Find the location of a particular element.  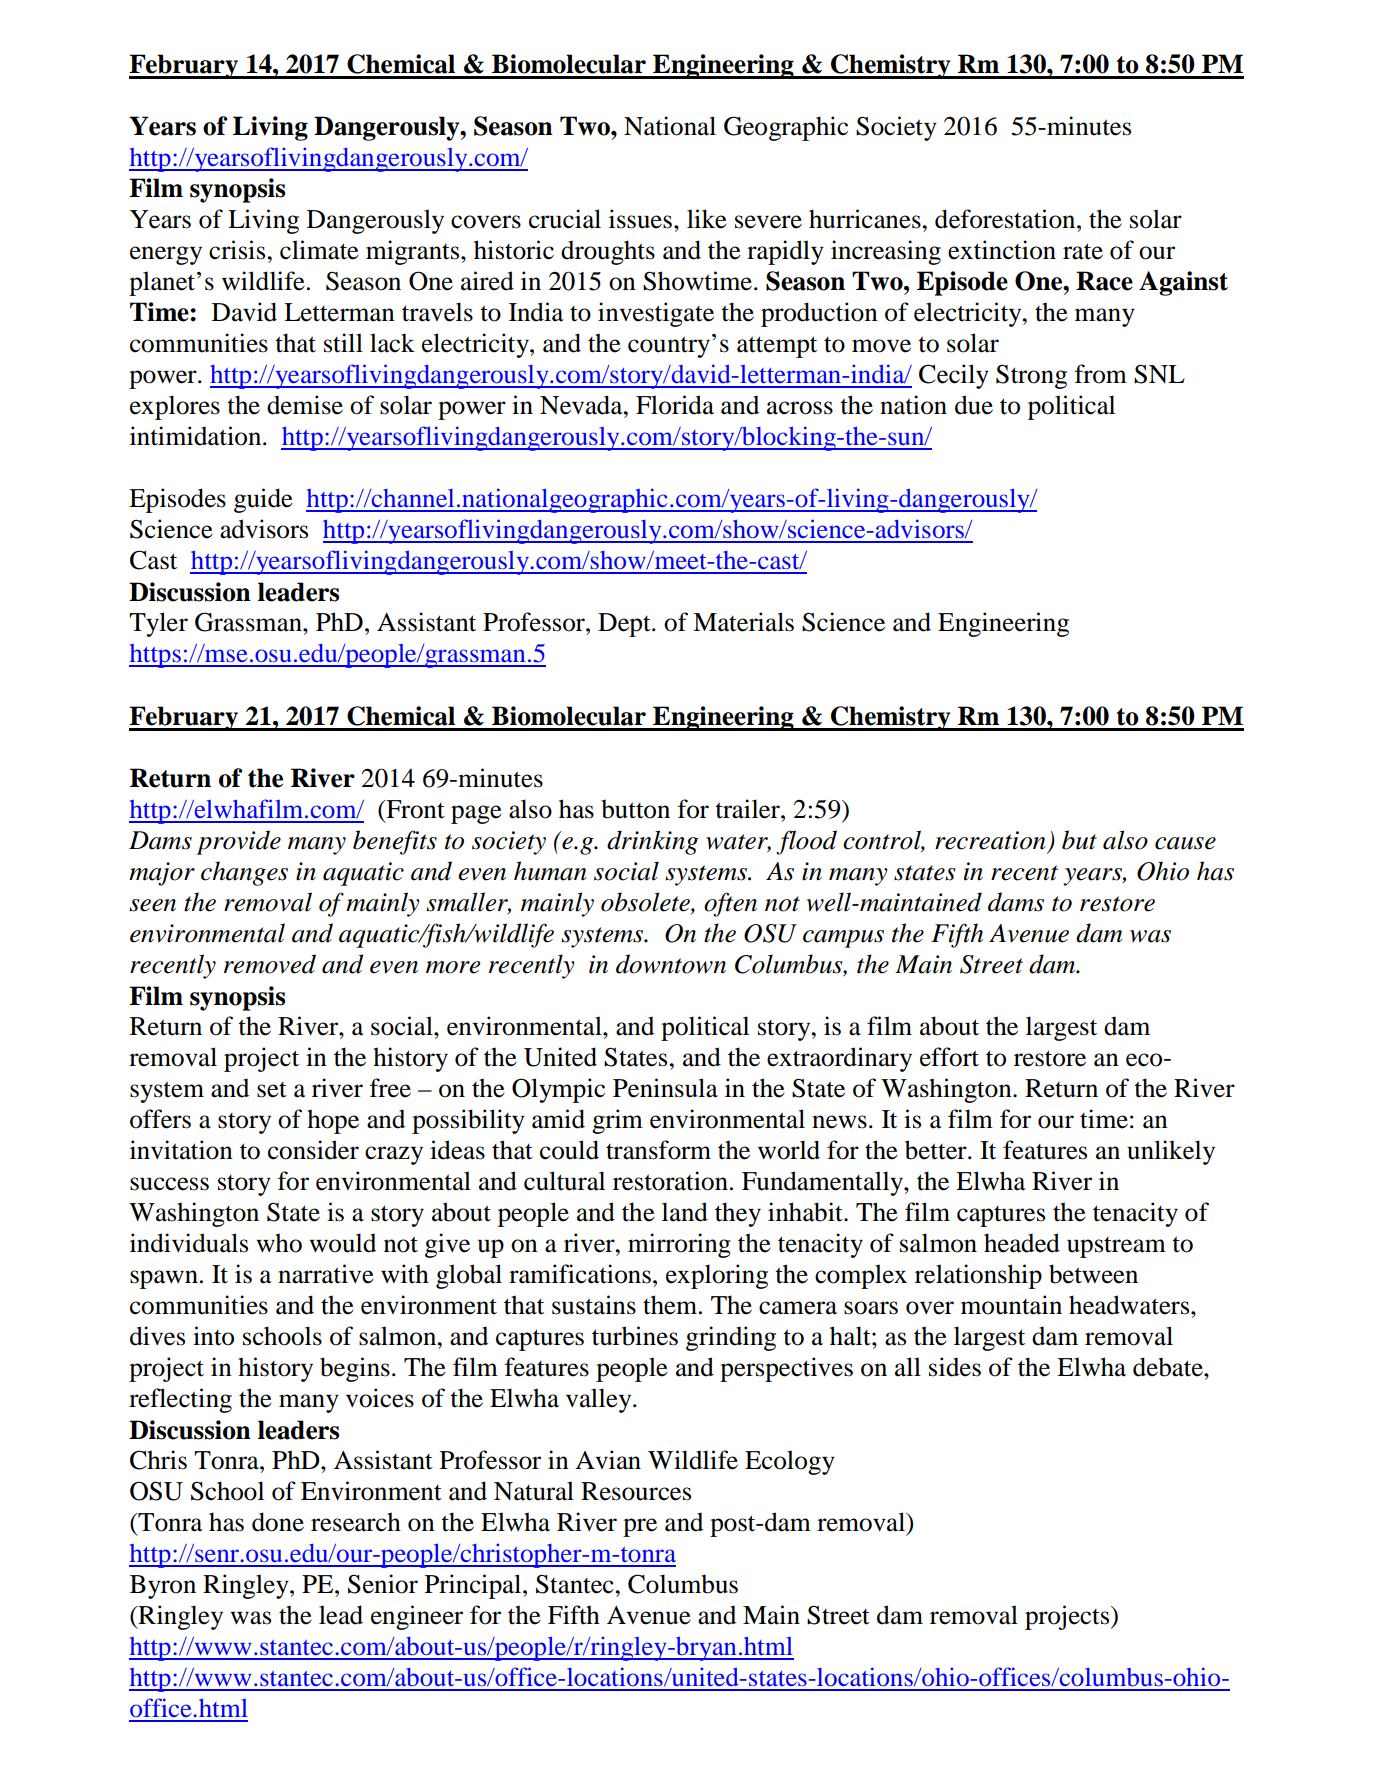

changes is located at coordinates (244, 873).
